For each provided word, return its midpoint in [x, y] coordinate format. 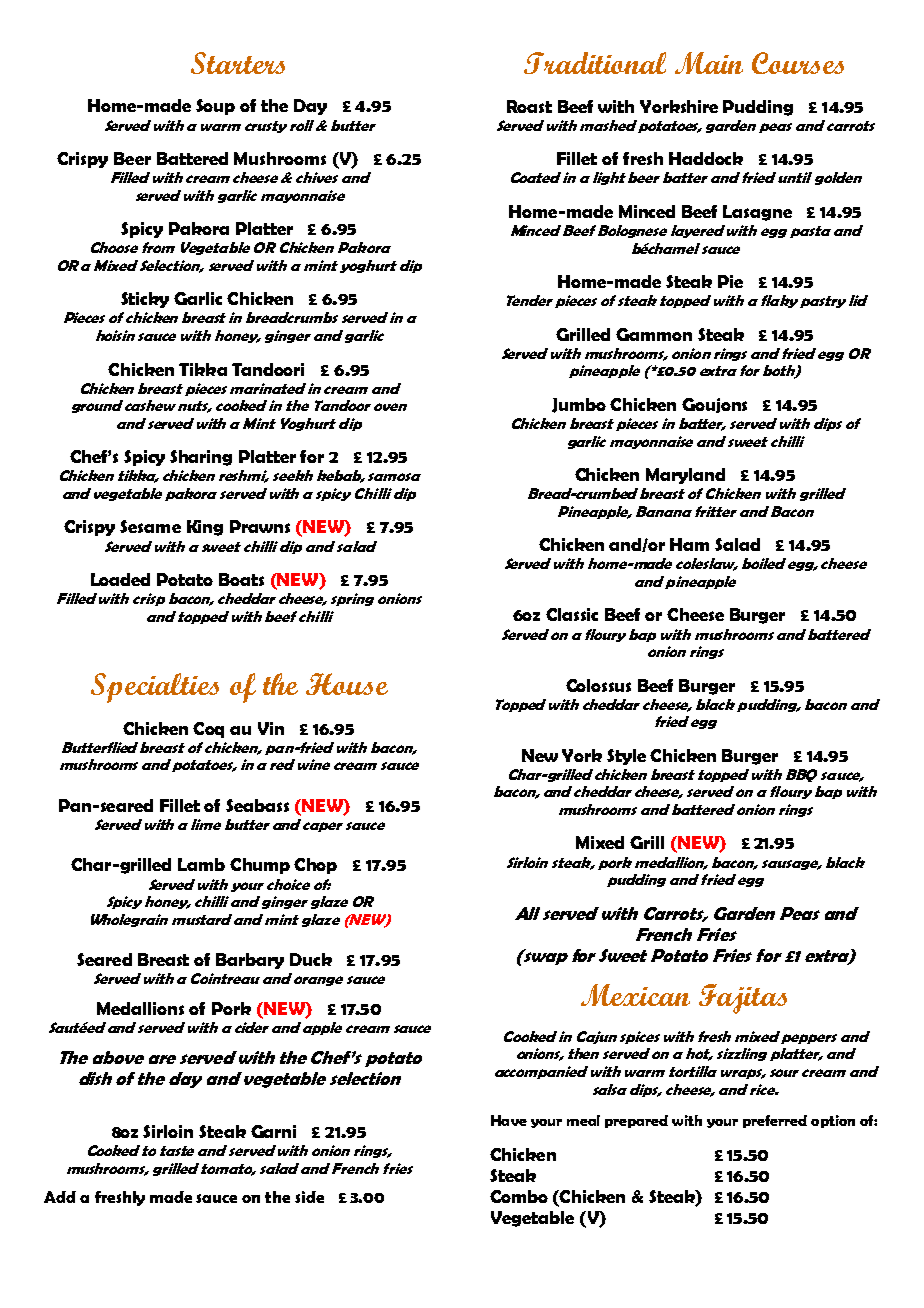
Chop [315, 866]
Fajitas [743, 999]
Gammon [654, 334]
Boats [241, 579]
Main [709, 63]
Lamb [201, 864]
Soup [215, 107]
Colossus [598, 685]
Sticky [145, 300]
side [309, 1197]
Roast [529, 106]
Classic [572, 614]
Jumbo [579, 405]
